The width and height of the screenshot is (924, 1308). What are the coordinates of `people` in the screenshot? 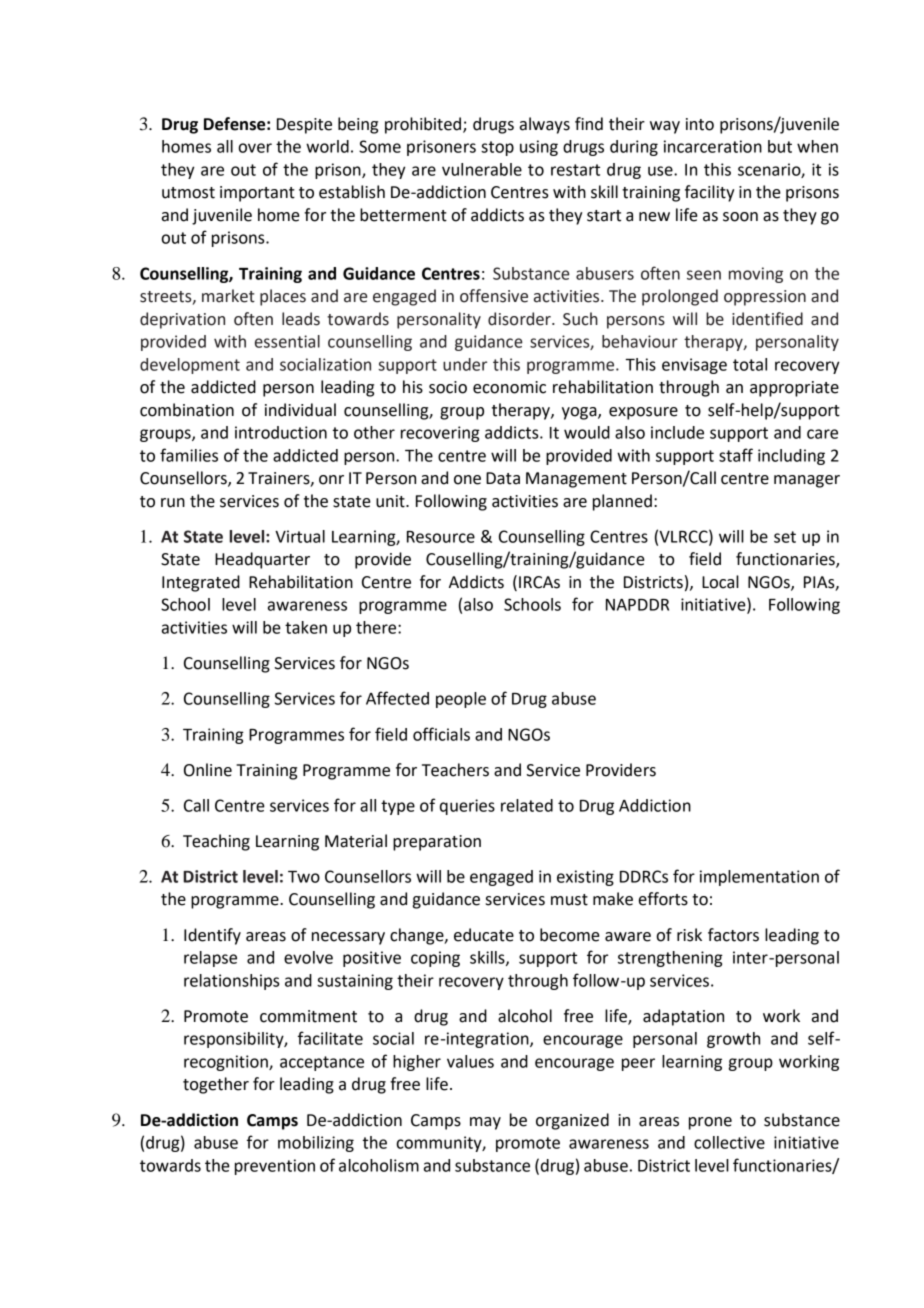 It's located at (461, 700).
